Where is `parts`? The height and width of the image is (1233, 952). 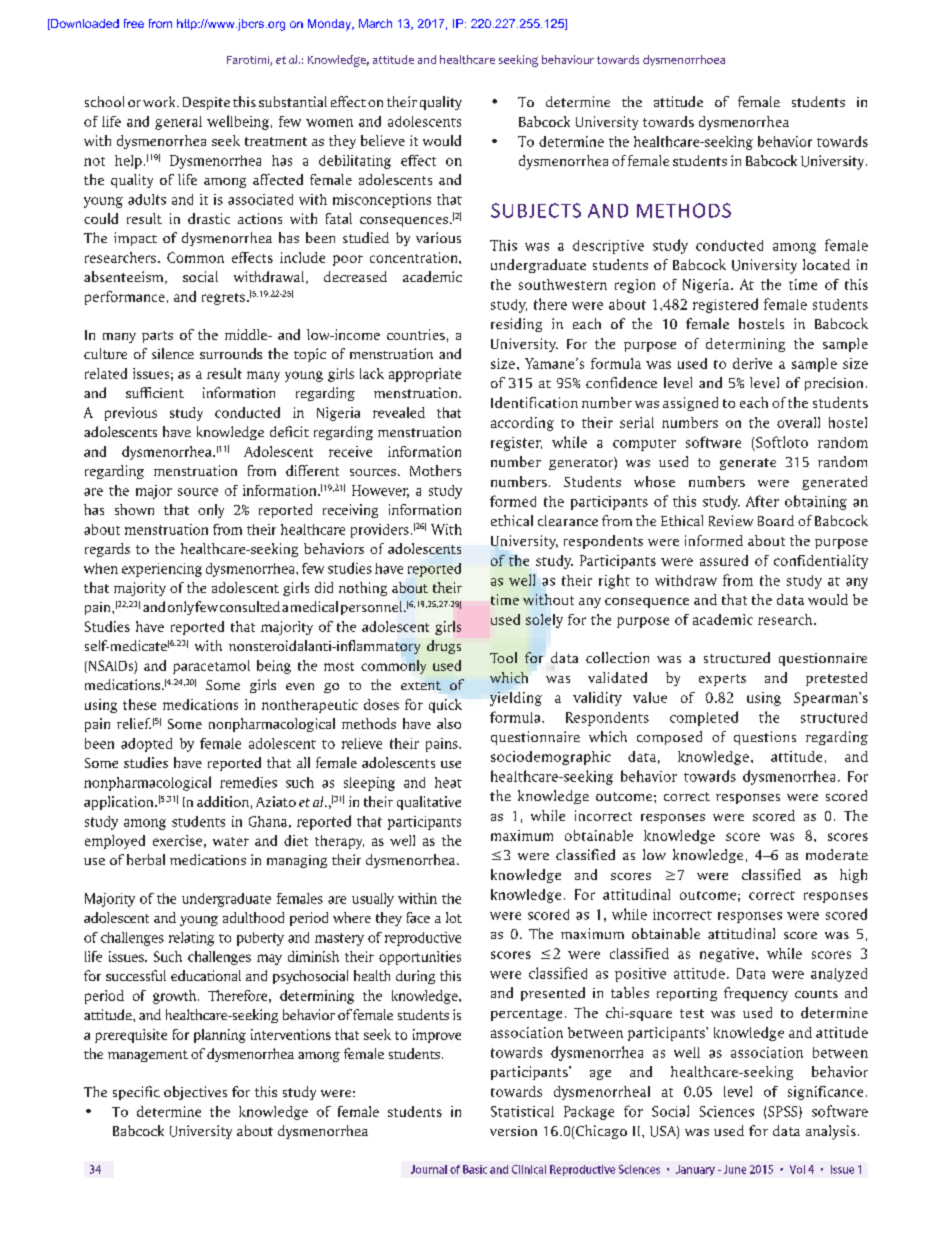 parts is located at coordinates (157, 337).
